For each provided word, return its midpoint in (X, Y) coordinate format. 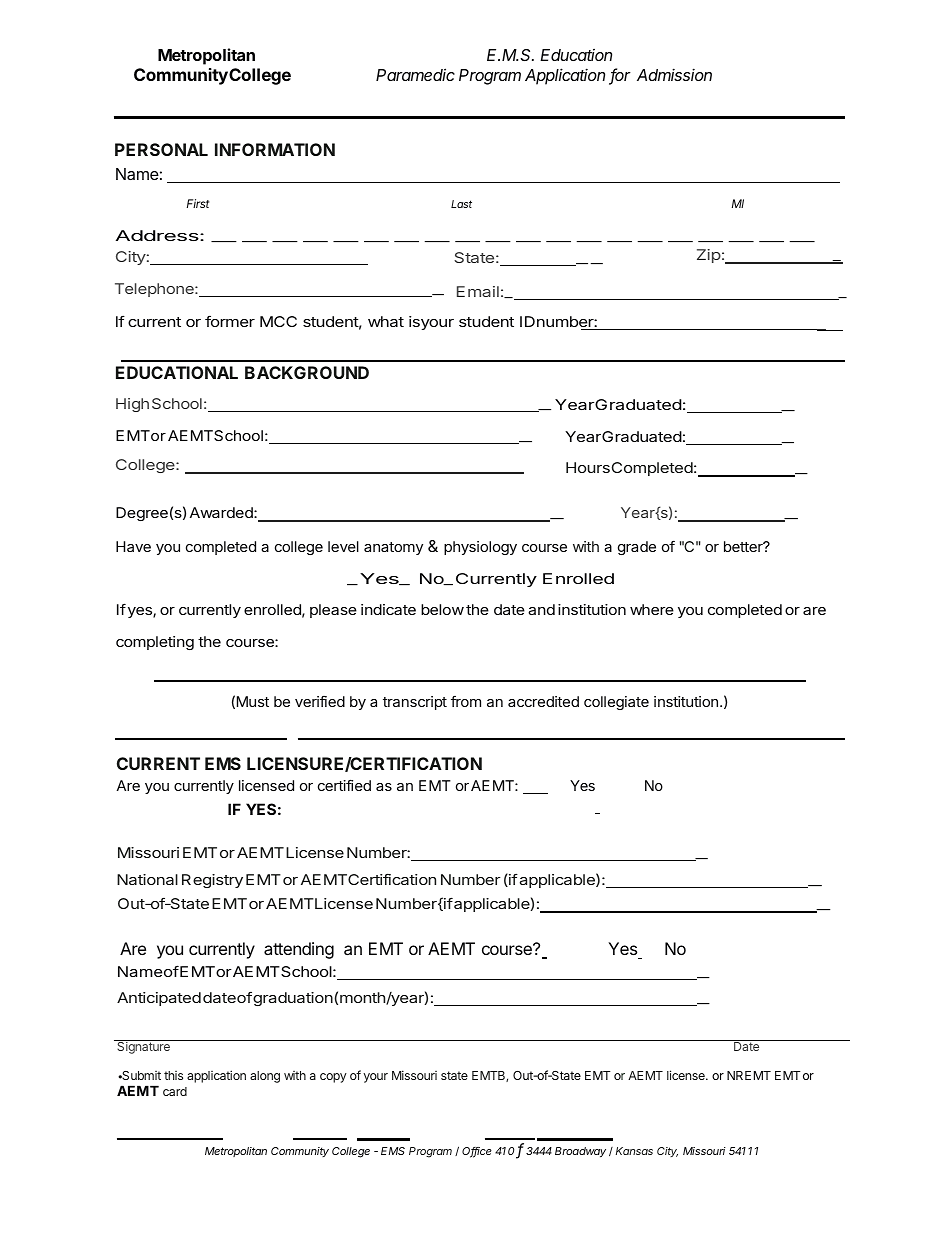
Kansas (634, 1151)
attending (299, 950)
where (652, 609)
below (442, 609)
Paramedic (415, 74)
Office (477, 1152)
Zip (709, 256)
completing (155, 643)
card (175, 1091)
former (230, 321)
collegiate (616, 703)
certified (344, 785)
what (386, 321)
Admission (674, 74)
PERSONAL (161, 149)
